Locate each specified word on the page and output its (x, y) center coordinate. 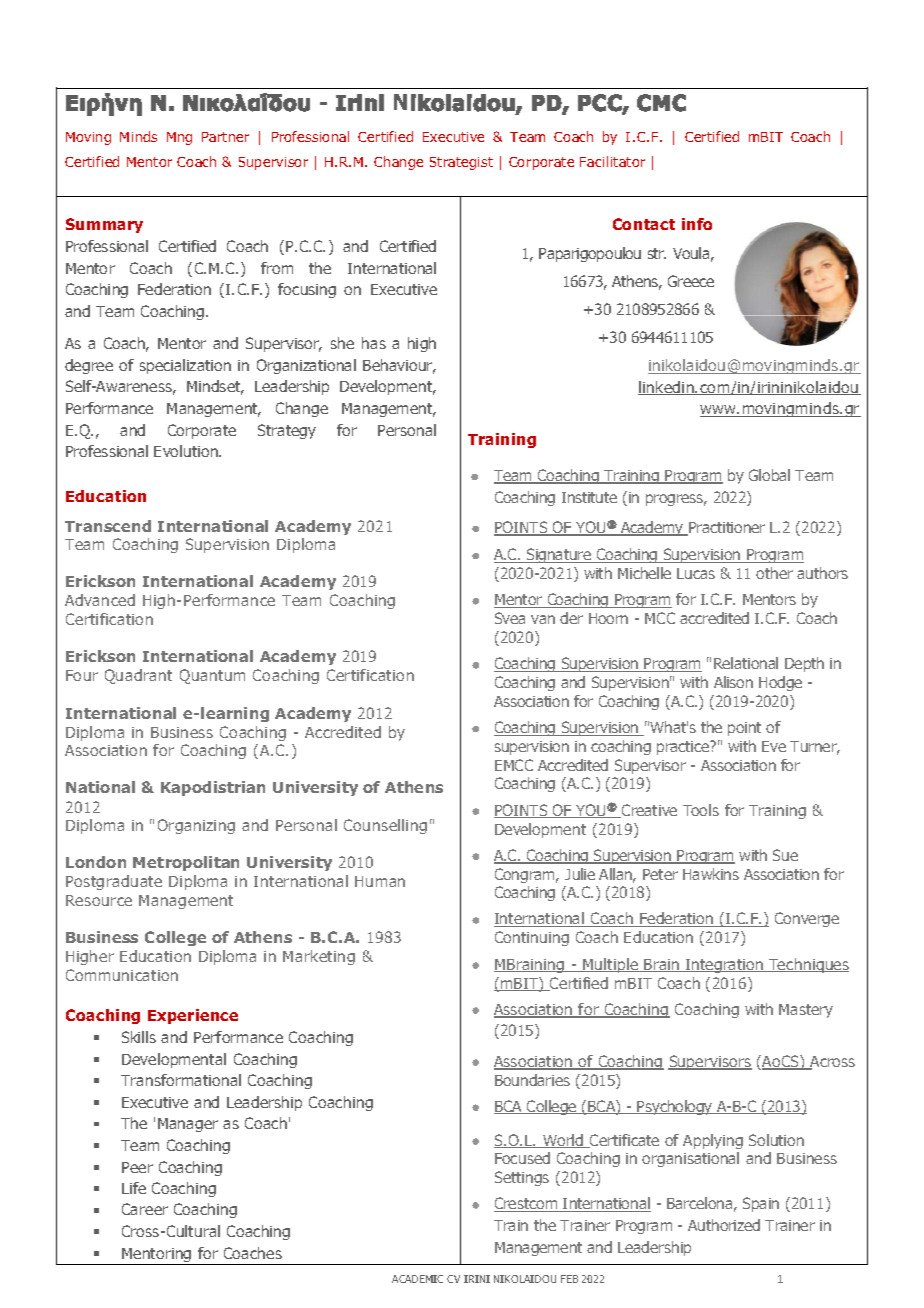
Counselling (385, 826)
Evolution (187, 451)
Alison (733, 682)
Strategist (461, 163)
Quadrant (138, 676)
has (374, 343)
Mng (179, 138)
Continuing (532, 938)
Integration (725, 966)
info (697, 224)
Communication (122, 975)
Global (769, 475)
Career (145, 1209)
